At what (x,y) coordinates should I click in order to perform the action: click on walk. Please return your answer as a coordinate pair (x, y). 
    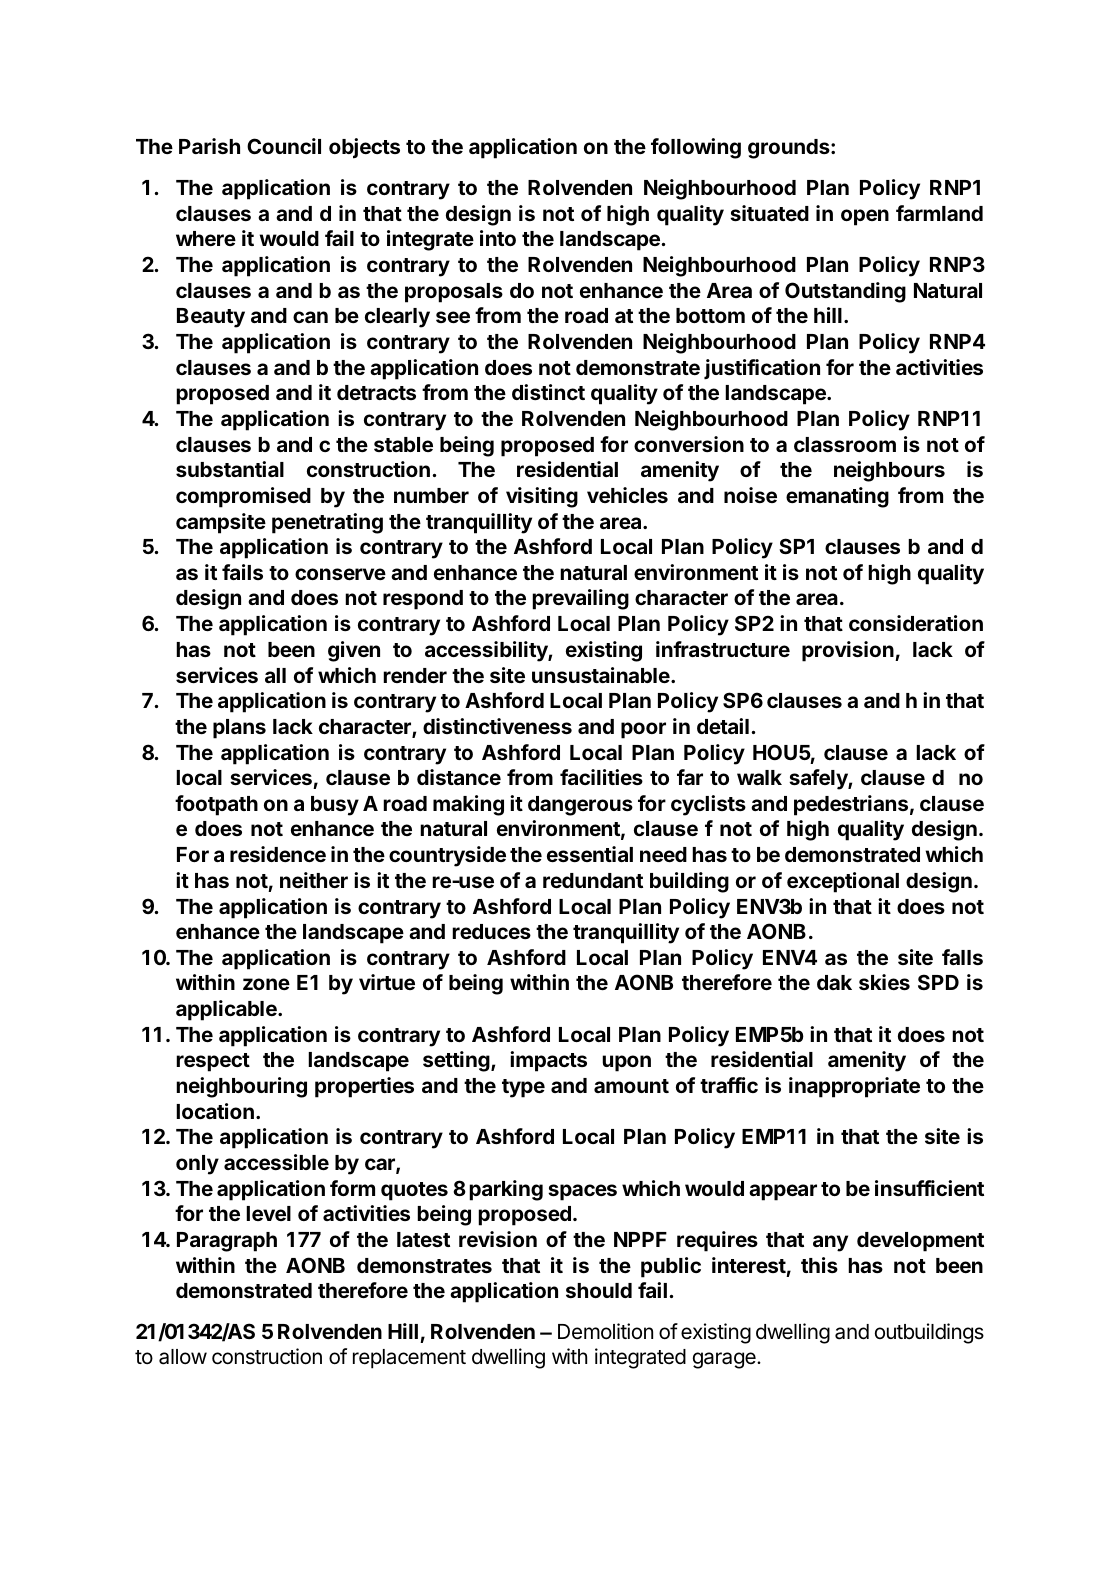
    Looking at the image, I should click on (759, 777).
